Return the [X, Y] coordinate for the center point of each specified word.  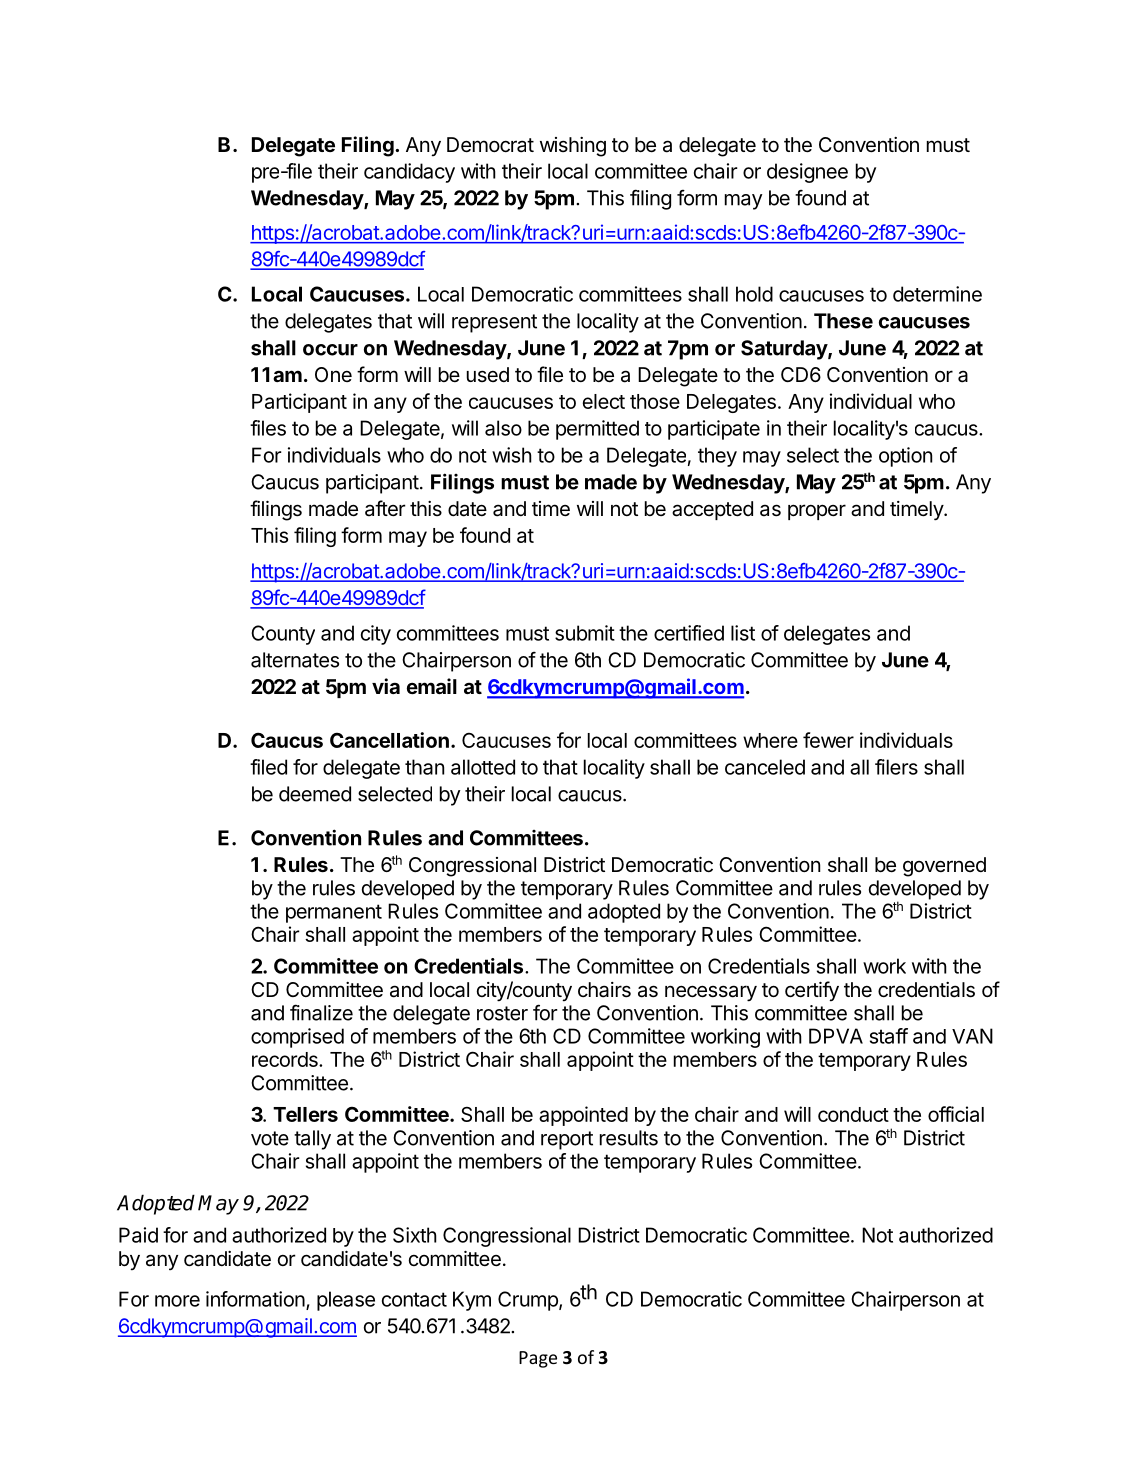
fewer [828, 740]
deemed [315, 794]
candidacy [409, 173]
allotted [483, 767]
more [177, 1301]
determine [937, 294]
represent [494, 323]
